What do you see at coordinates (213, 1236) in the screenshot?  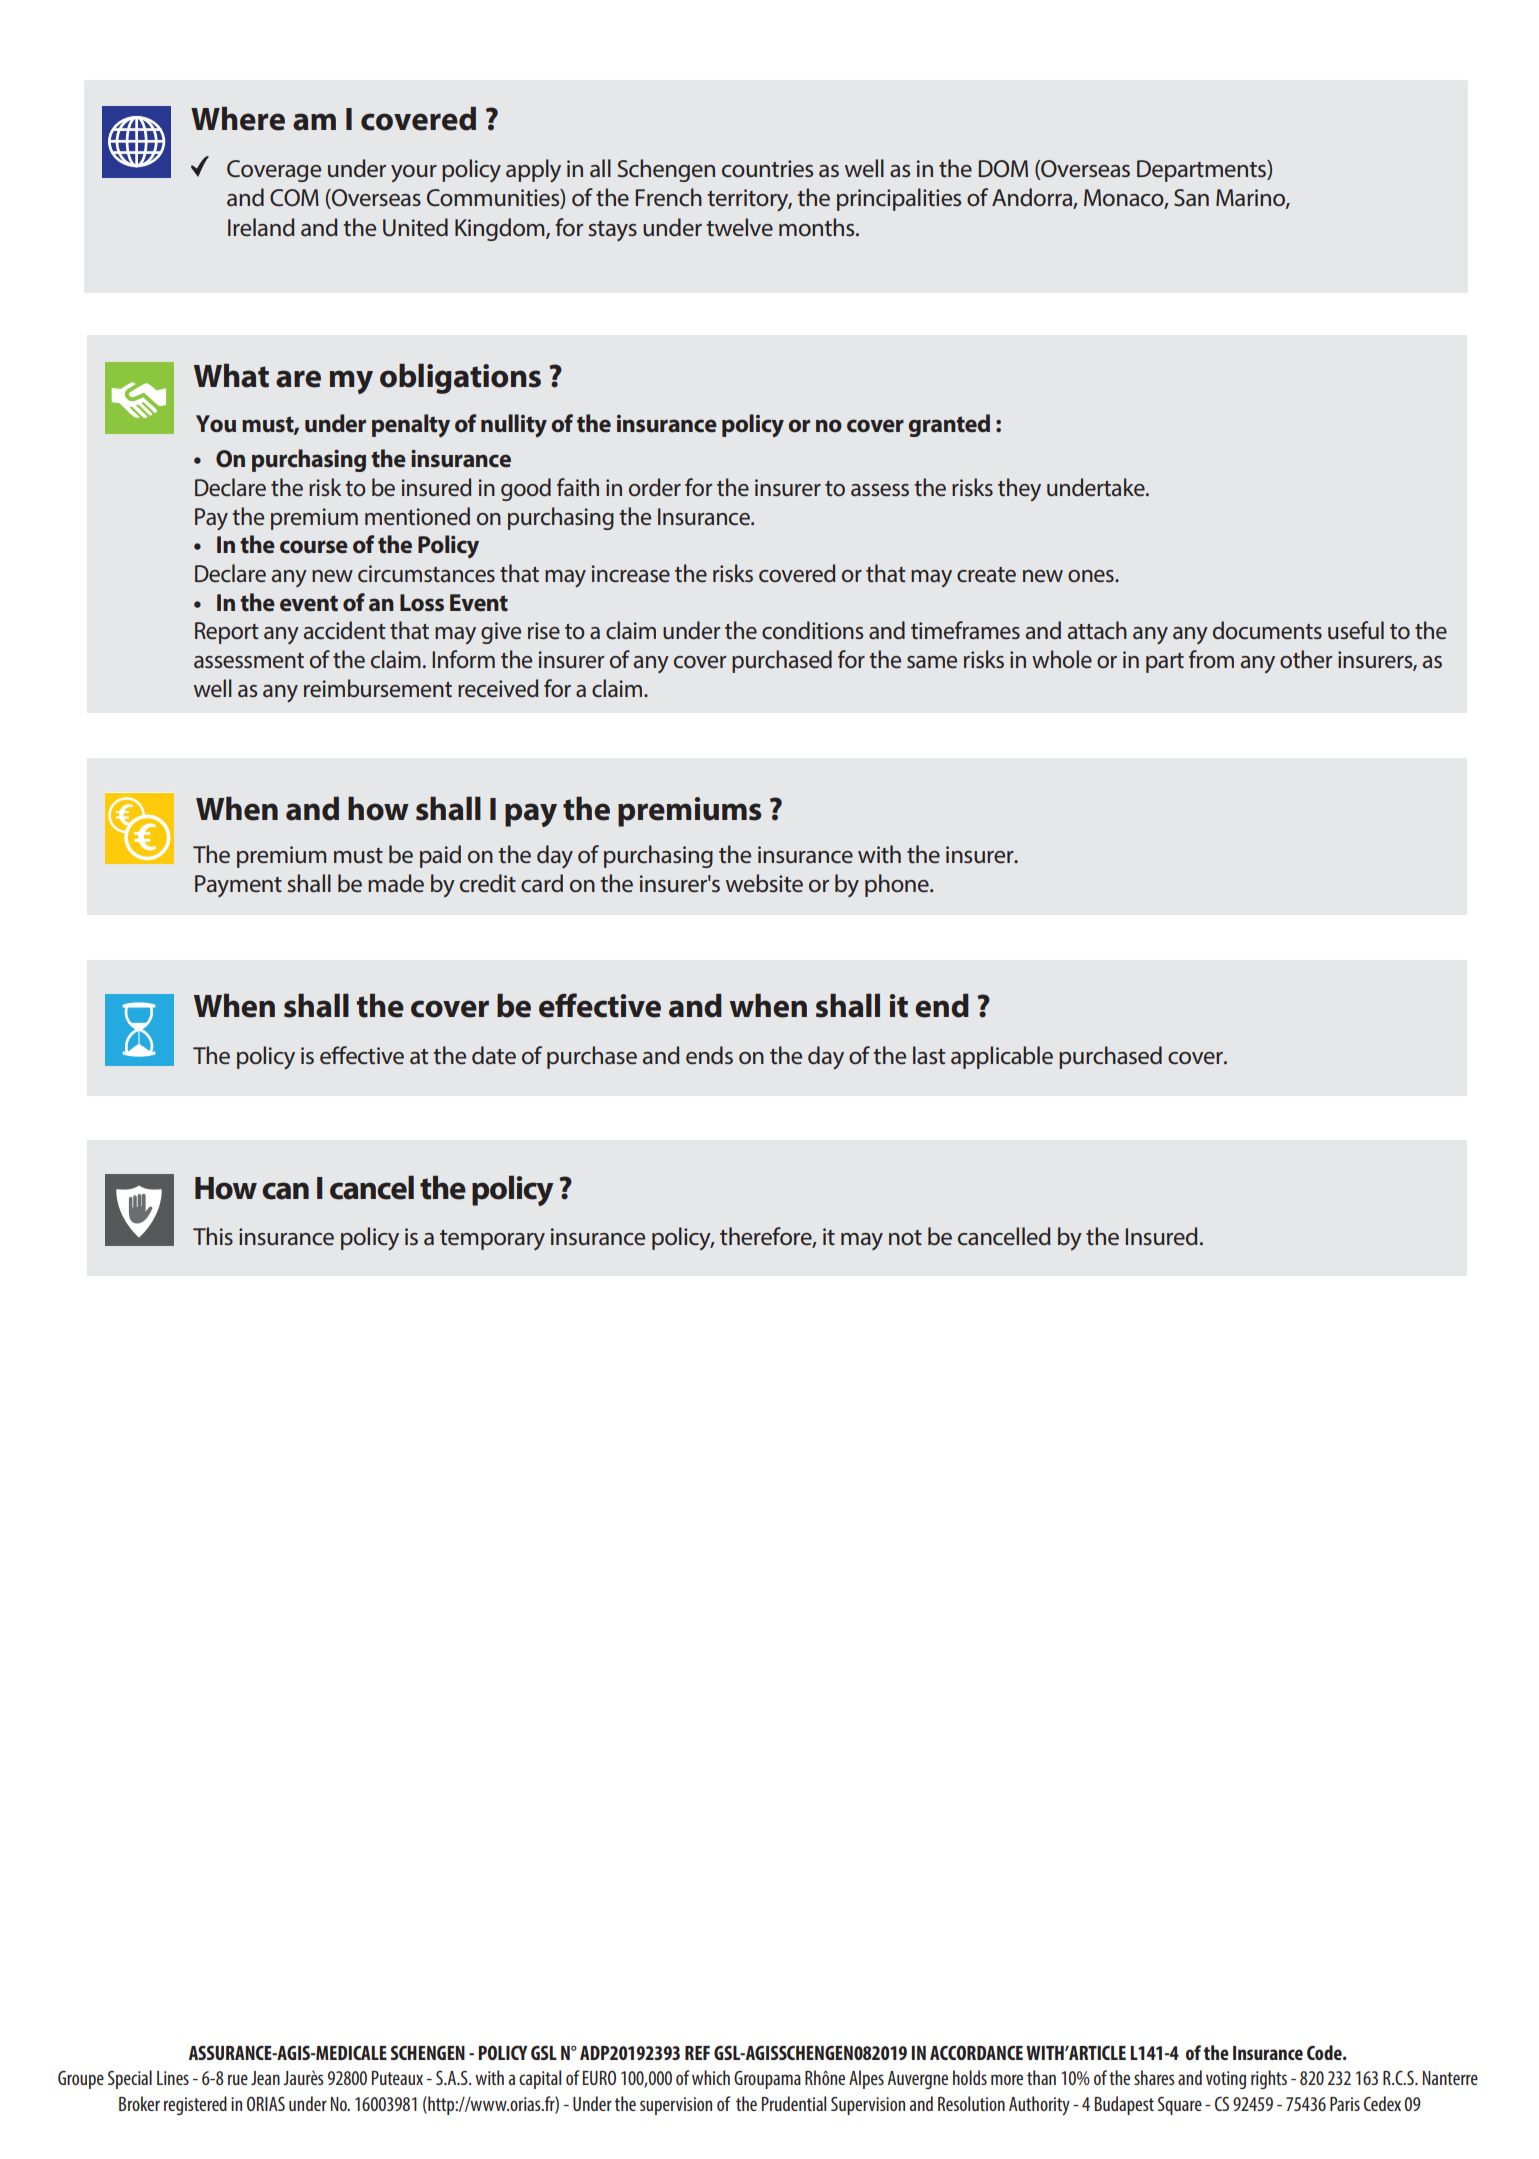 I see `This` at bounding box center [213, 1236].
